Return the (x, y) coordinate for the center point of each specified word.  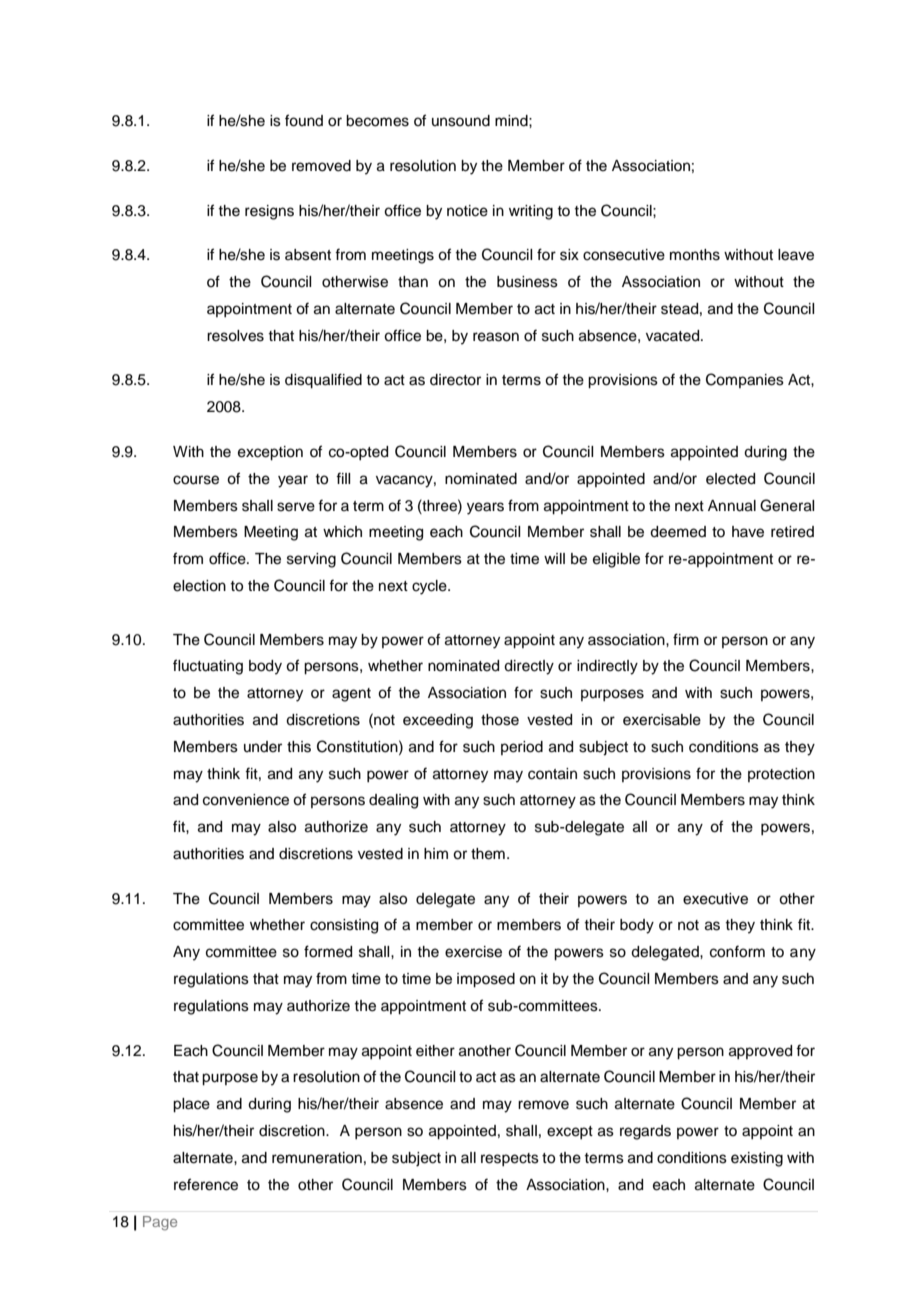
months (695, 255)
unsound (461, 121)
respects (510, 1159)
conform (737, 951)
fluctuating (208, 667)
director (455, 380)
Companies (745, 380)
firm (686, 639)
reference (206, 1184)
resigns (269, 212)
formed (328, 951)
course (196, 480)
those (500, 720)
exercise (473, 952)
